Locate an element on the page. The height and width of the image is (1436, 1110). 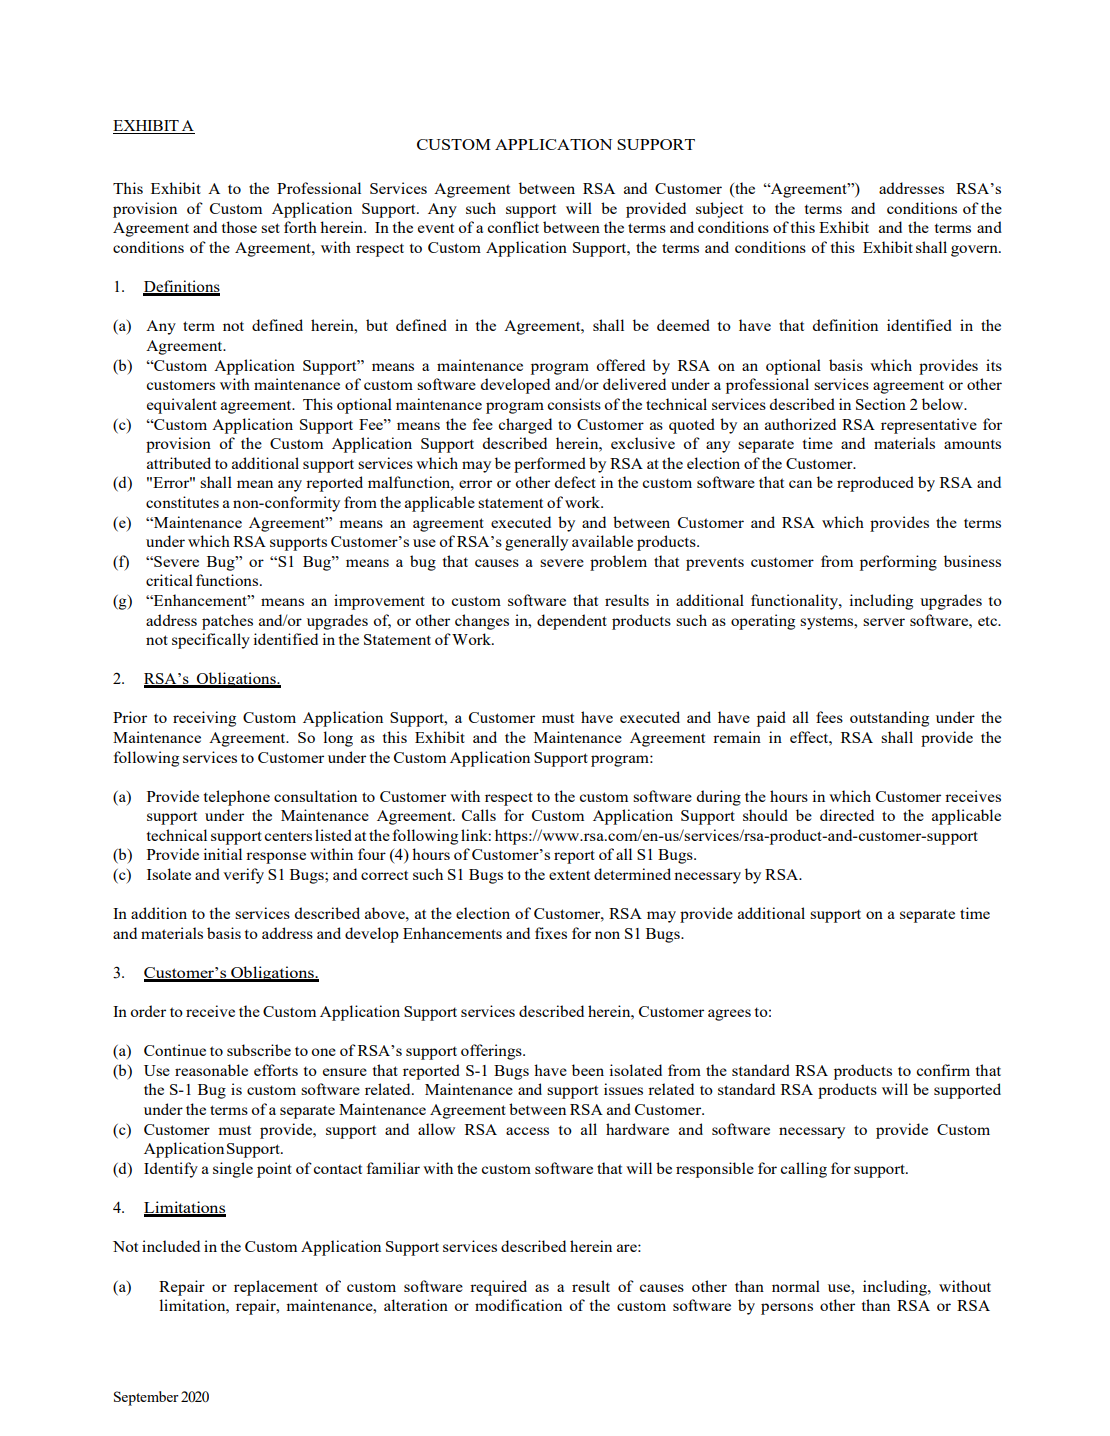
directed is located at coordinates (847, 815).
